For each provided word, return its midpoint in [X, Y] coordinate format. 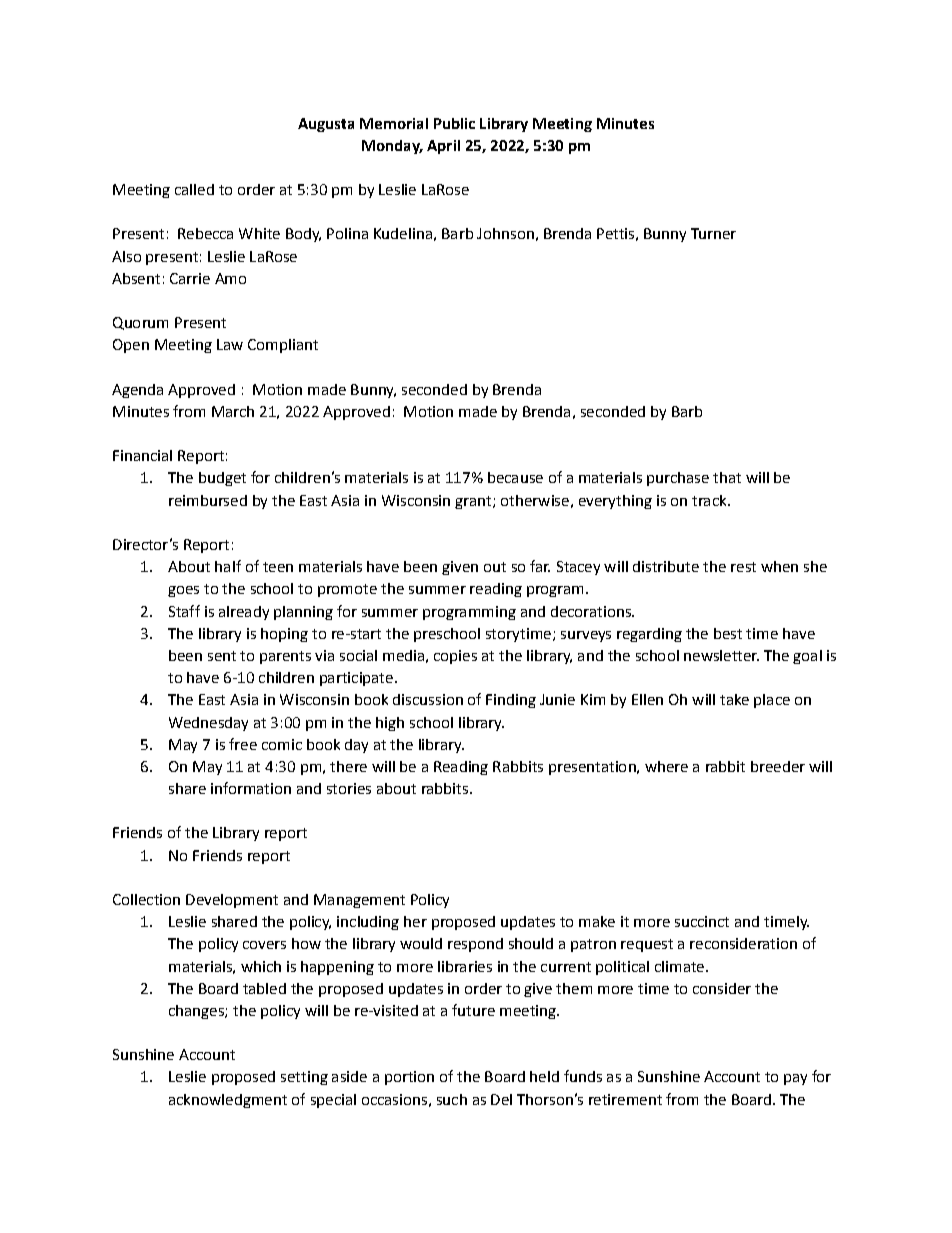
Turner [713, 233]
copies [455, 657]
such [452, 1099]
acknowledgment [228, 1101]
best [728, 633]
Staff [184, 611]
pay [795, 1079]
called [194, 189]
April [443, 147]
